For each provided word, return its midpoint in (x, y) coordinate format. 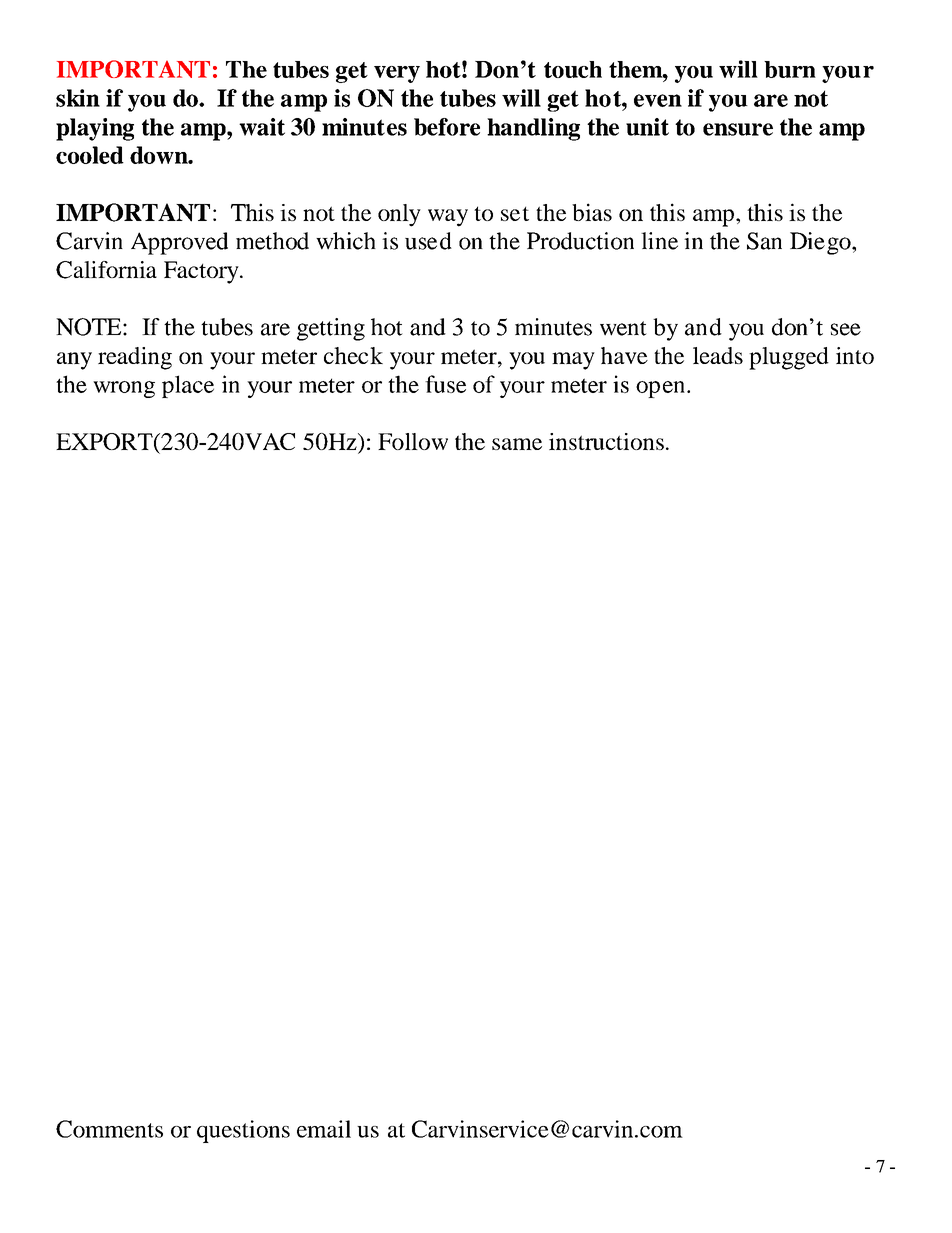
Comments (109, 1129)
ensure (738, 129)
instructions (606, 441)
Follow (413, 441)
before (447, 127)
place (188, 386)
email (324, 1129)
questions (243, 1131)
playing (95, 129)
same (517, 444)
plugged (789, 358)
